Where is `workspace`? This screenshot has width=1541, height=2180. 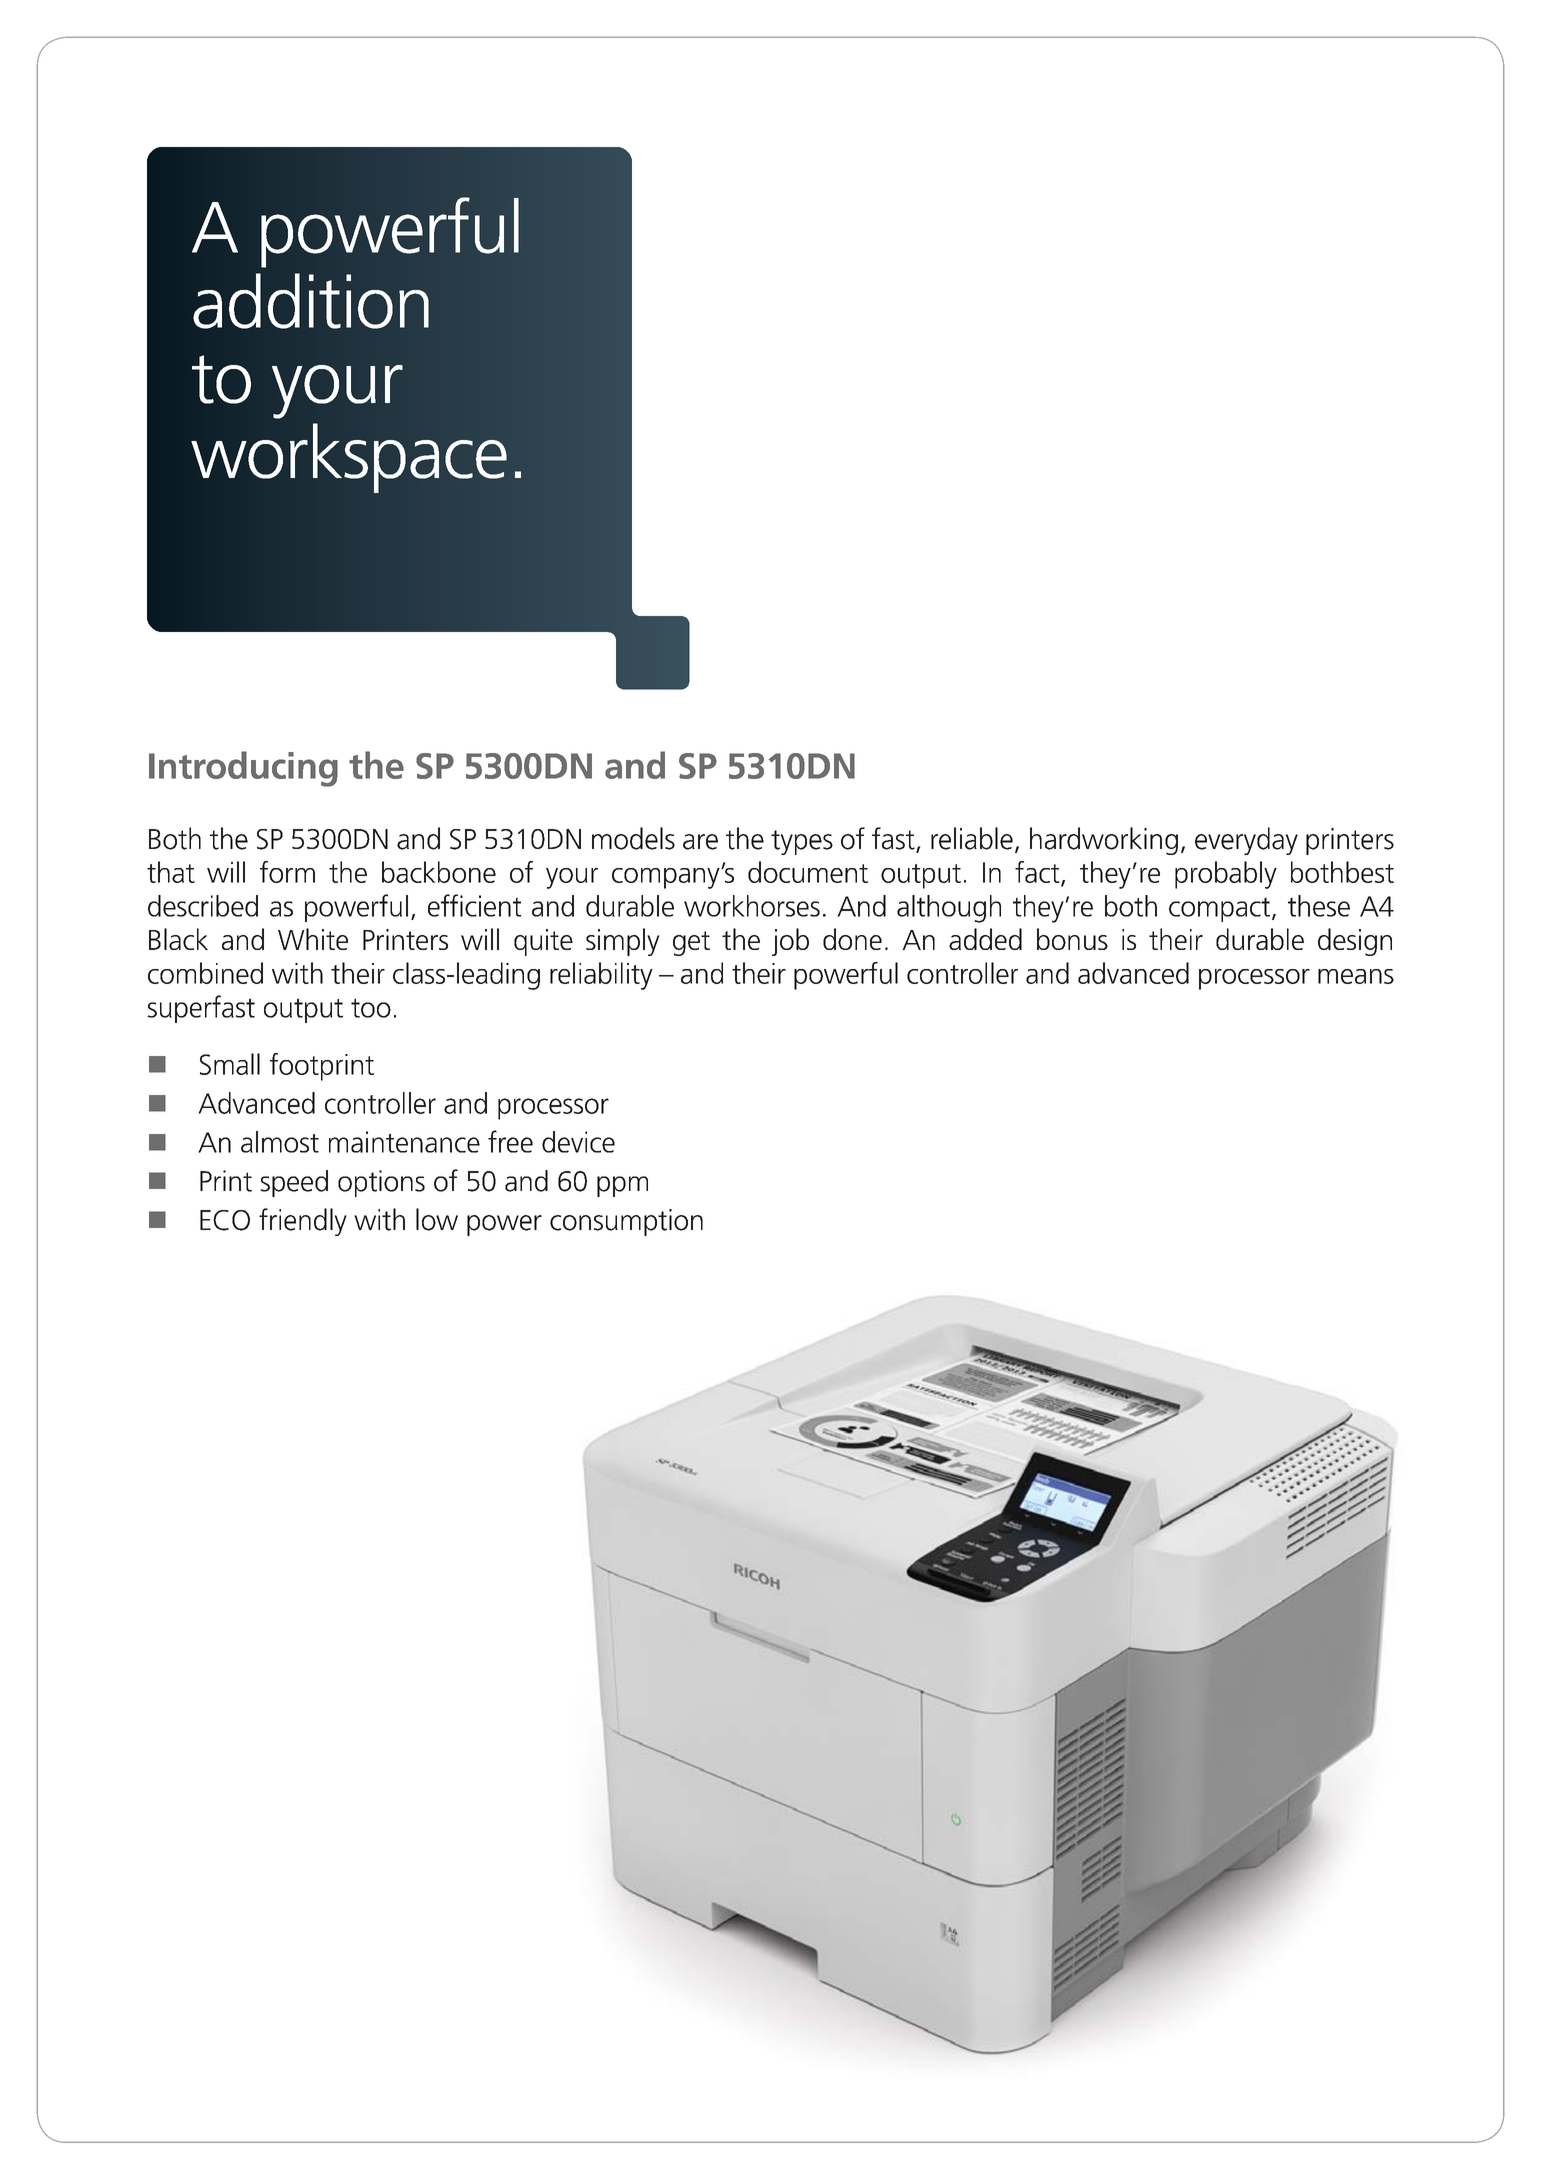 workspace is located at coordinates (349, 458).
